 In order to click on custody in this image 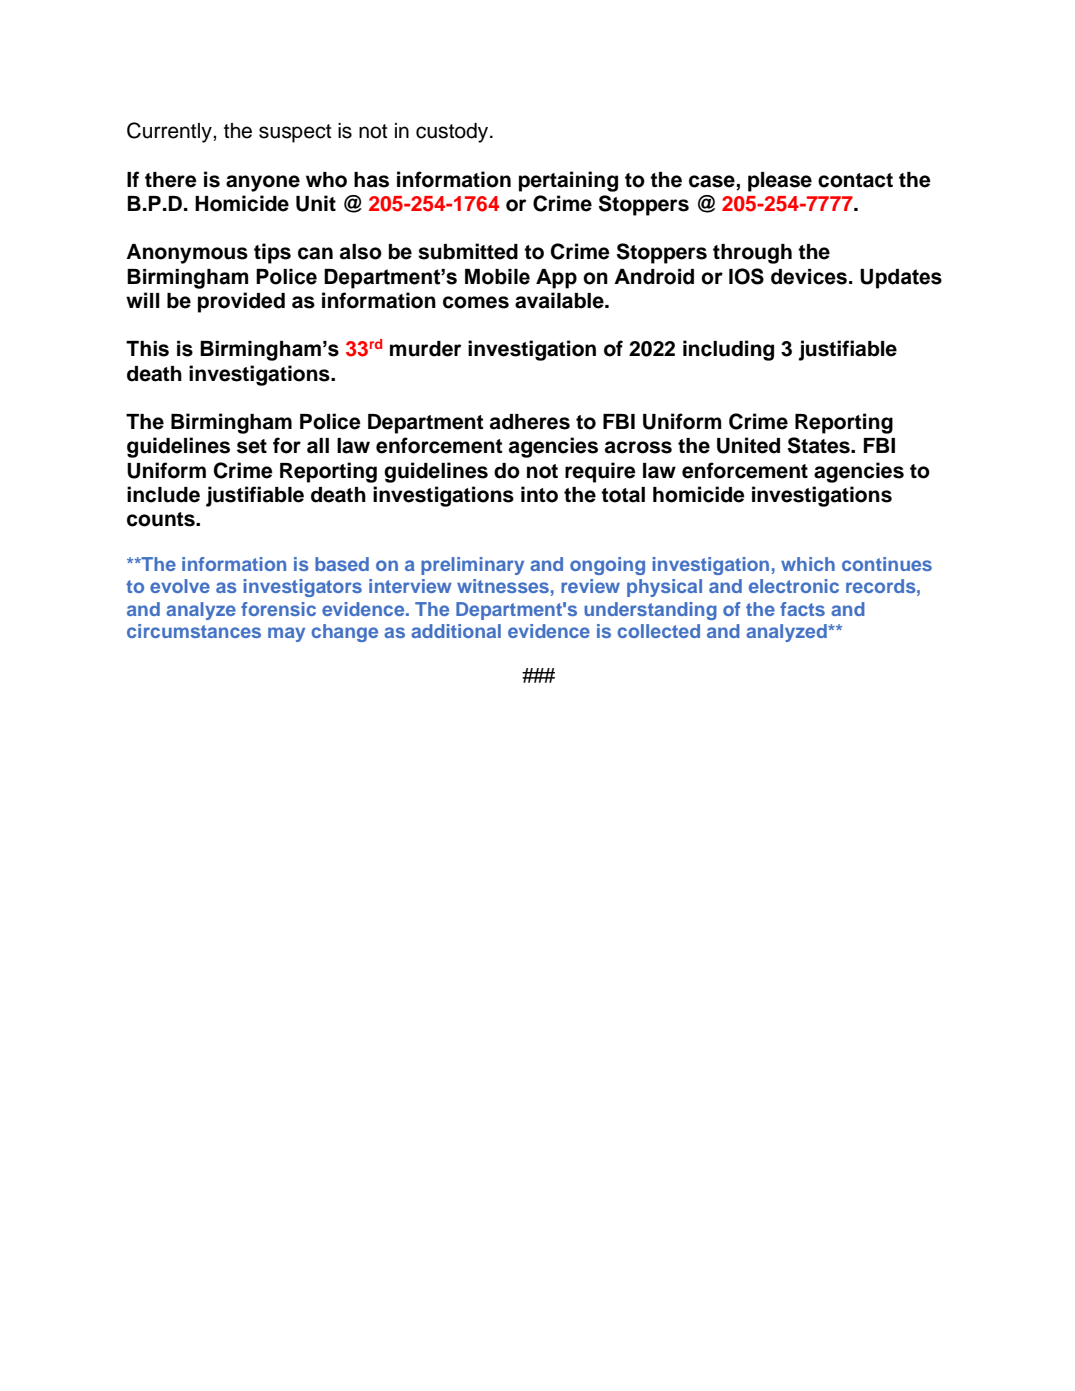, I will do `click(453, 133)`.
